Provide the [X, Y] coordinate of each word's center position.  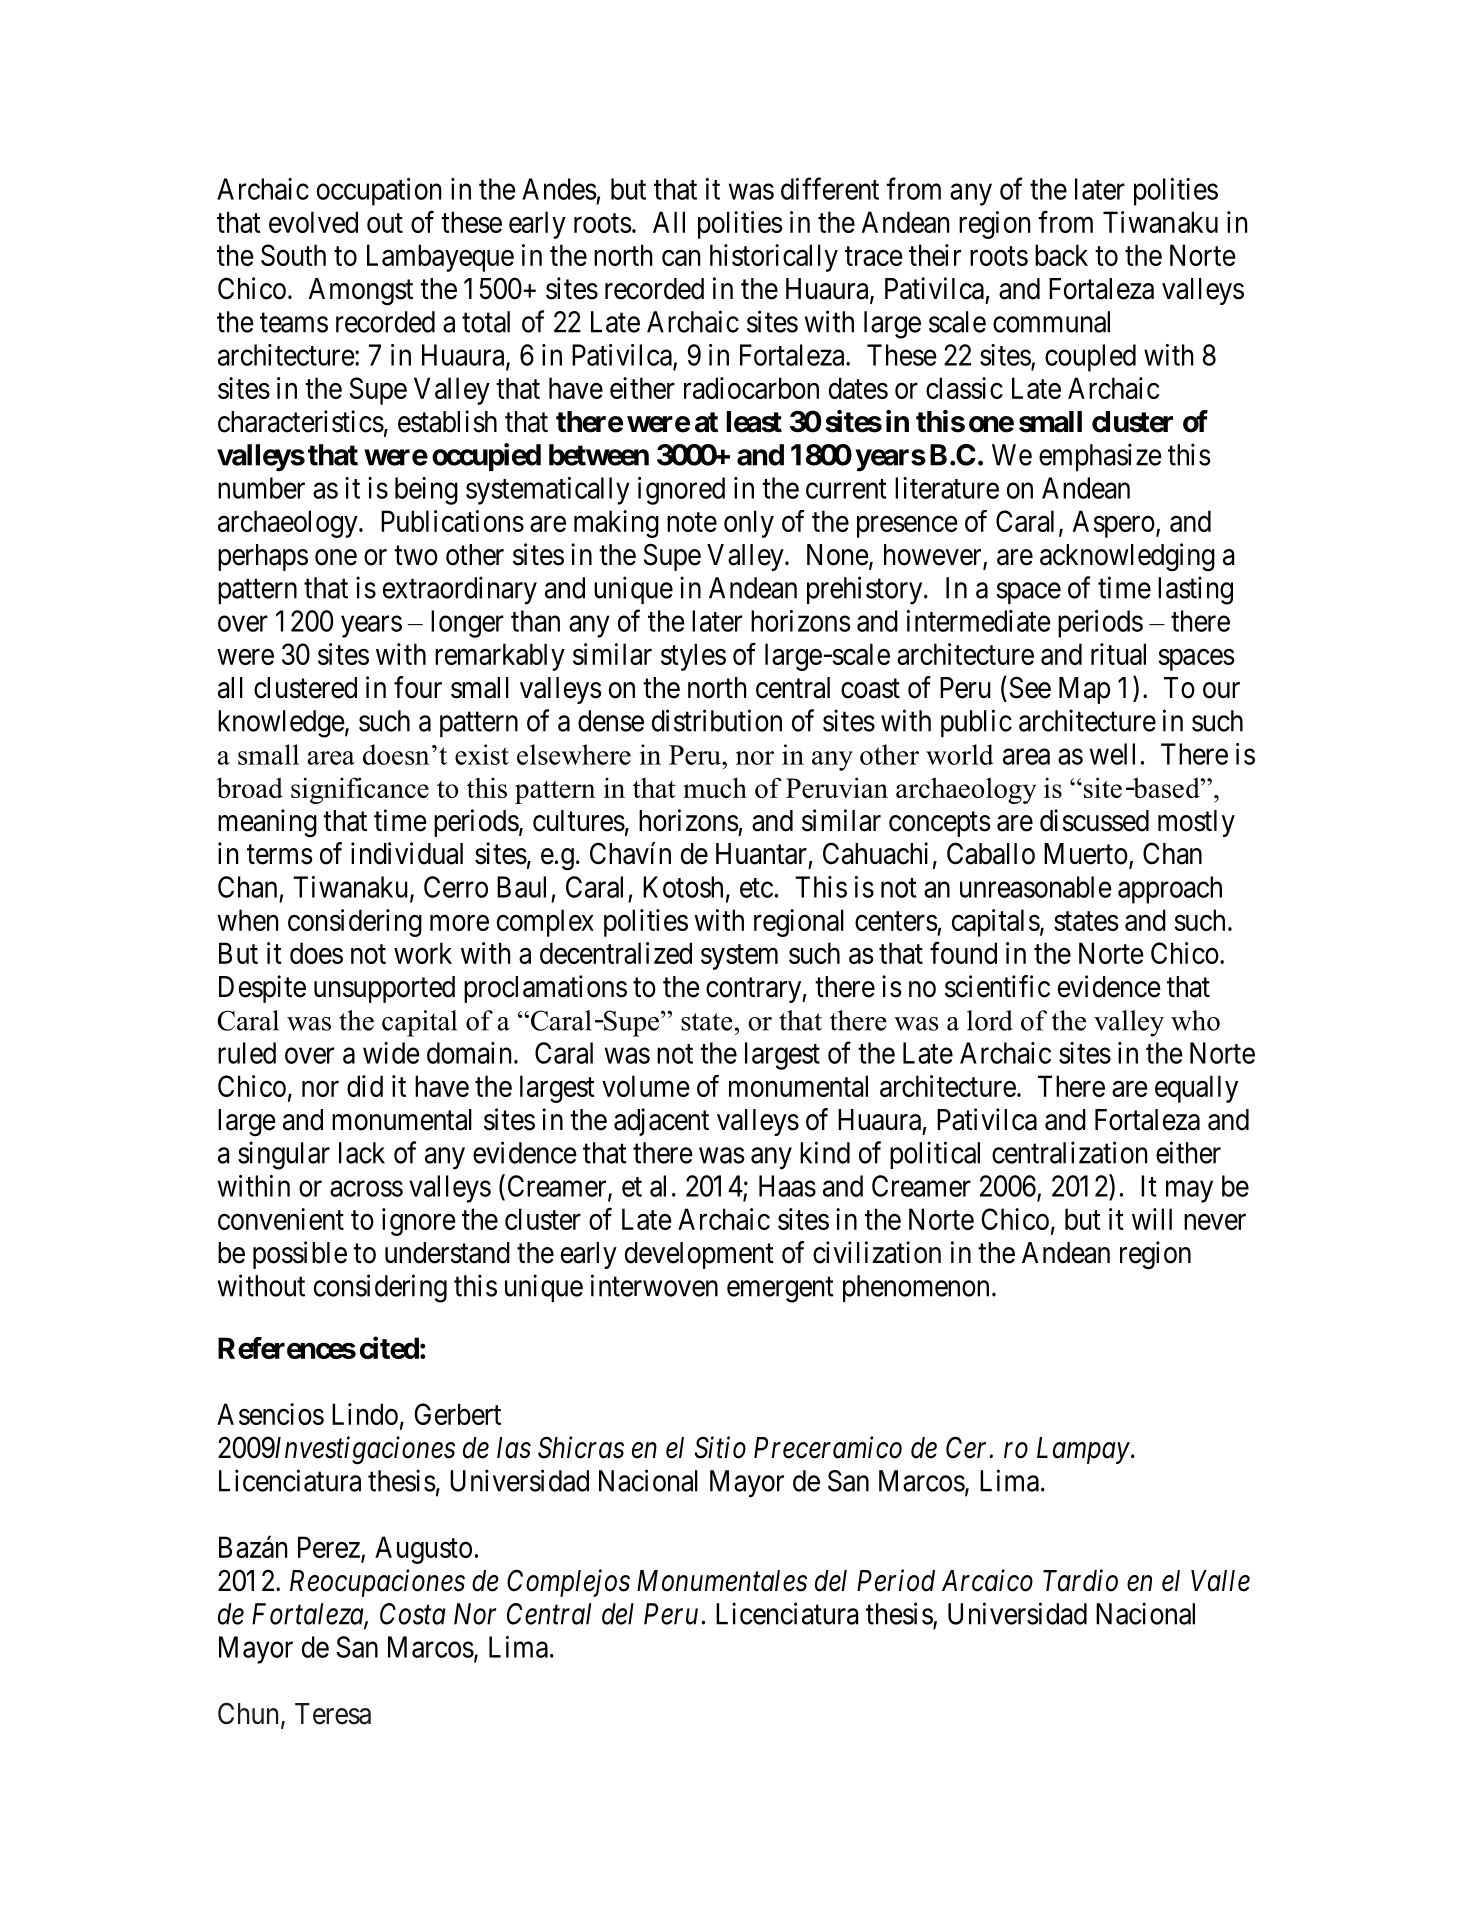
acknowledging [1127, 557]
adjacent [661, 1122]
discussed [1094, 820]
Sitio [720, 1447]
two [416, 556]
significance [360, 790]
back [1061, 255]
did [365, 1086]
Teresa [333, 1714]
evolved [313, 222]
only [749, 524]
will [1152, 1219]
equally [1196, 1089]
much [715, 787]
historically [774, 258]
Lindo [365, 1414]
